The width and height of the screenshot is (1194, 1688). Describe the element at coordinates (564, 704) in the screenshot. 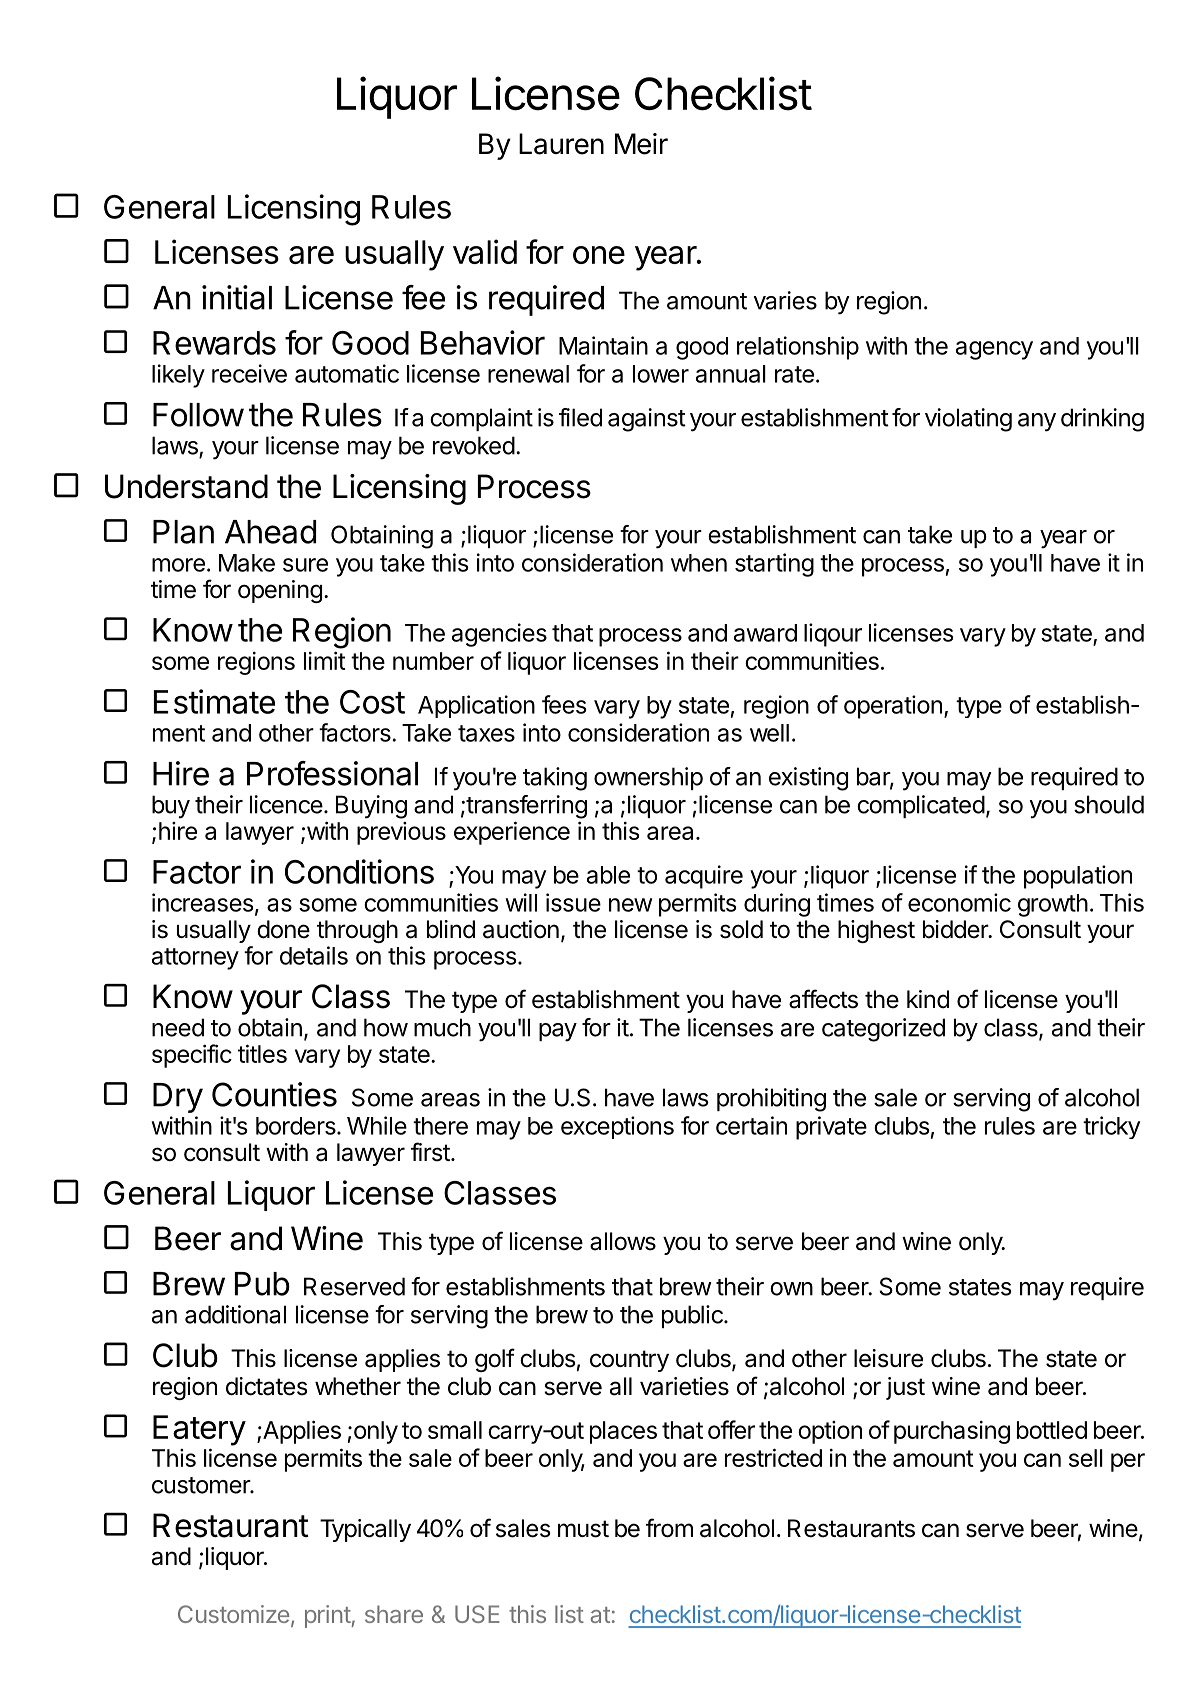

I see `fees` at that location.
